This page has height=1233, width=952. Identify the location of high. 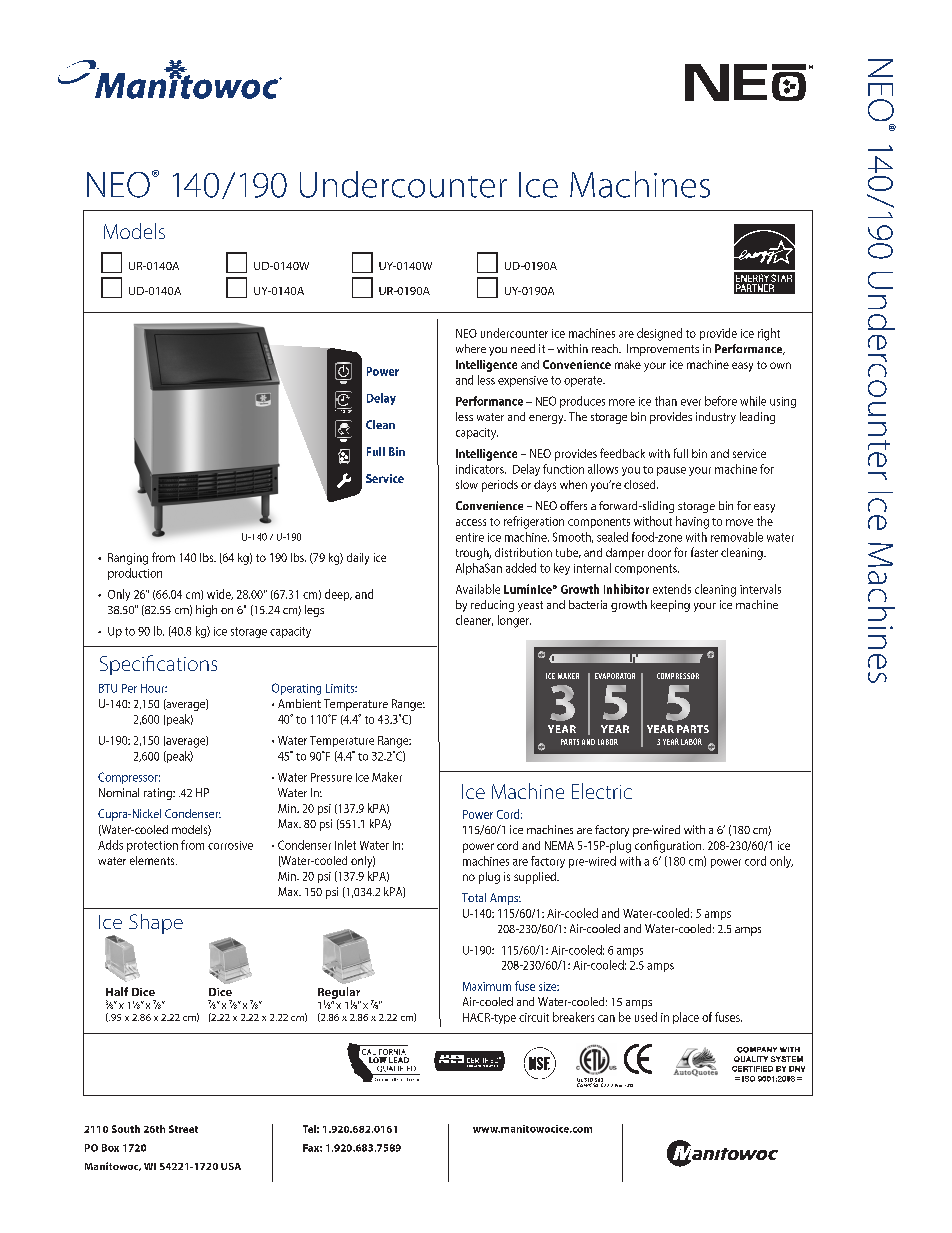
(206, 611).
